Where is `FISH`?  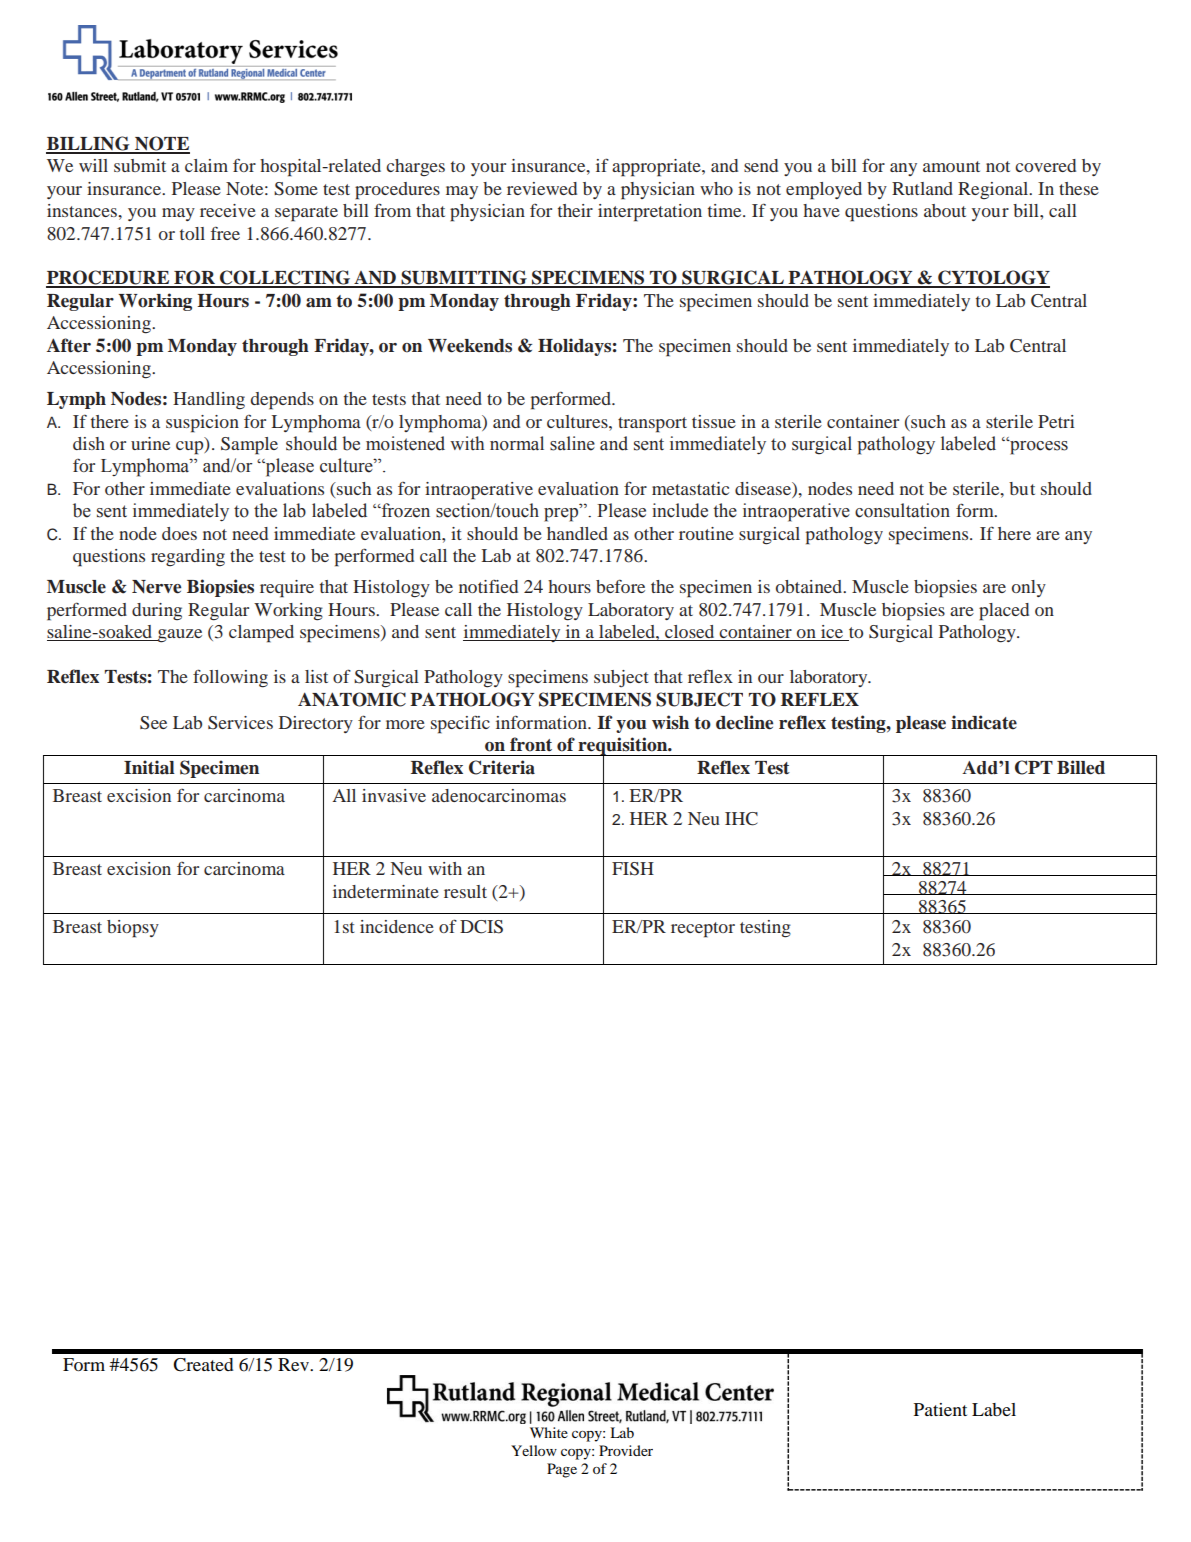 FISH is located at coordinates (633, 869).
